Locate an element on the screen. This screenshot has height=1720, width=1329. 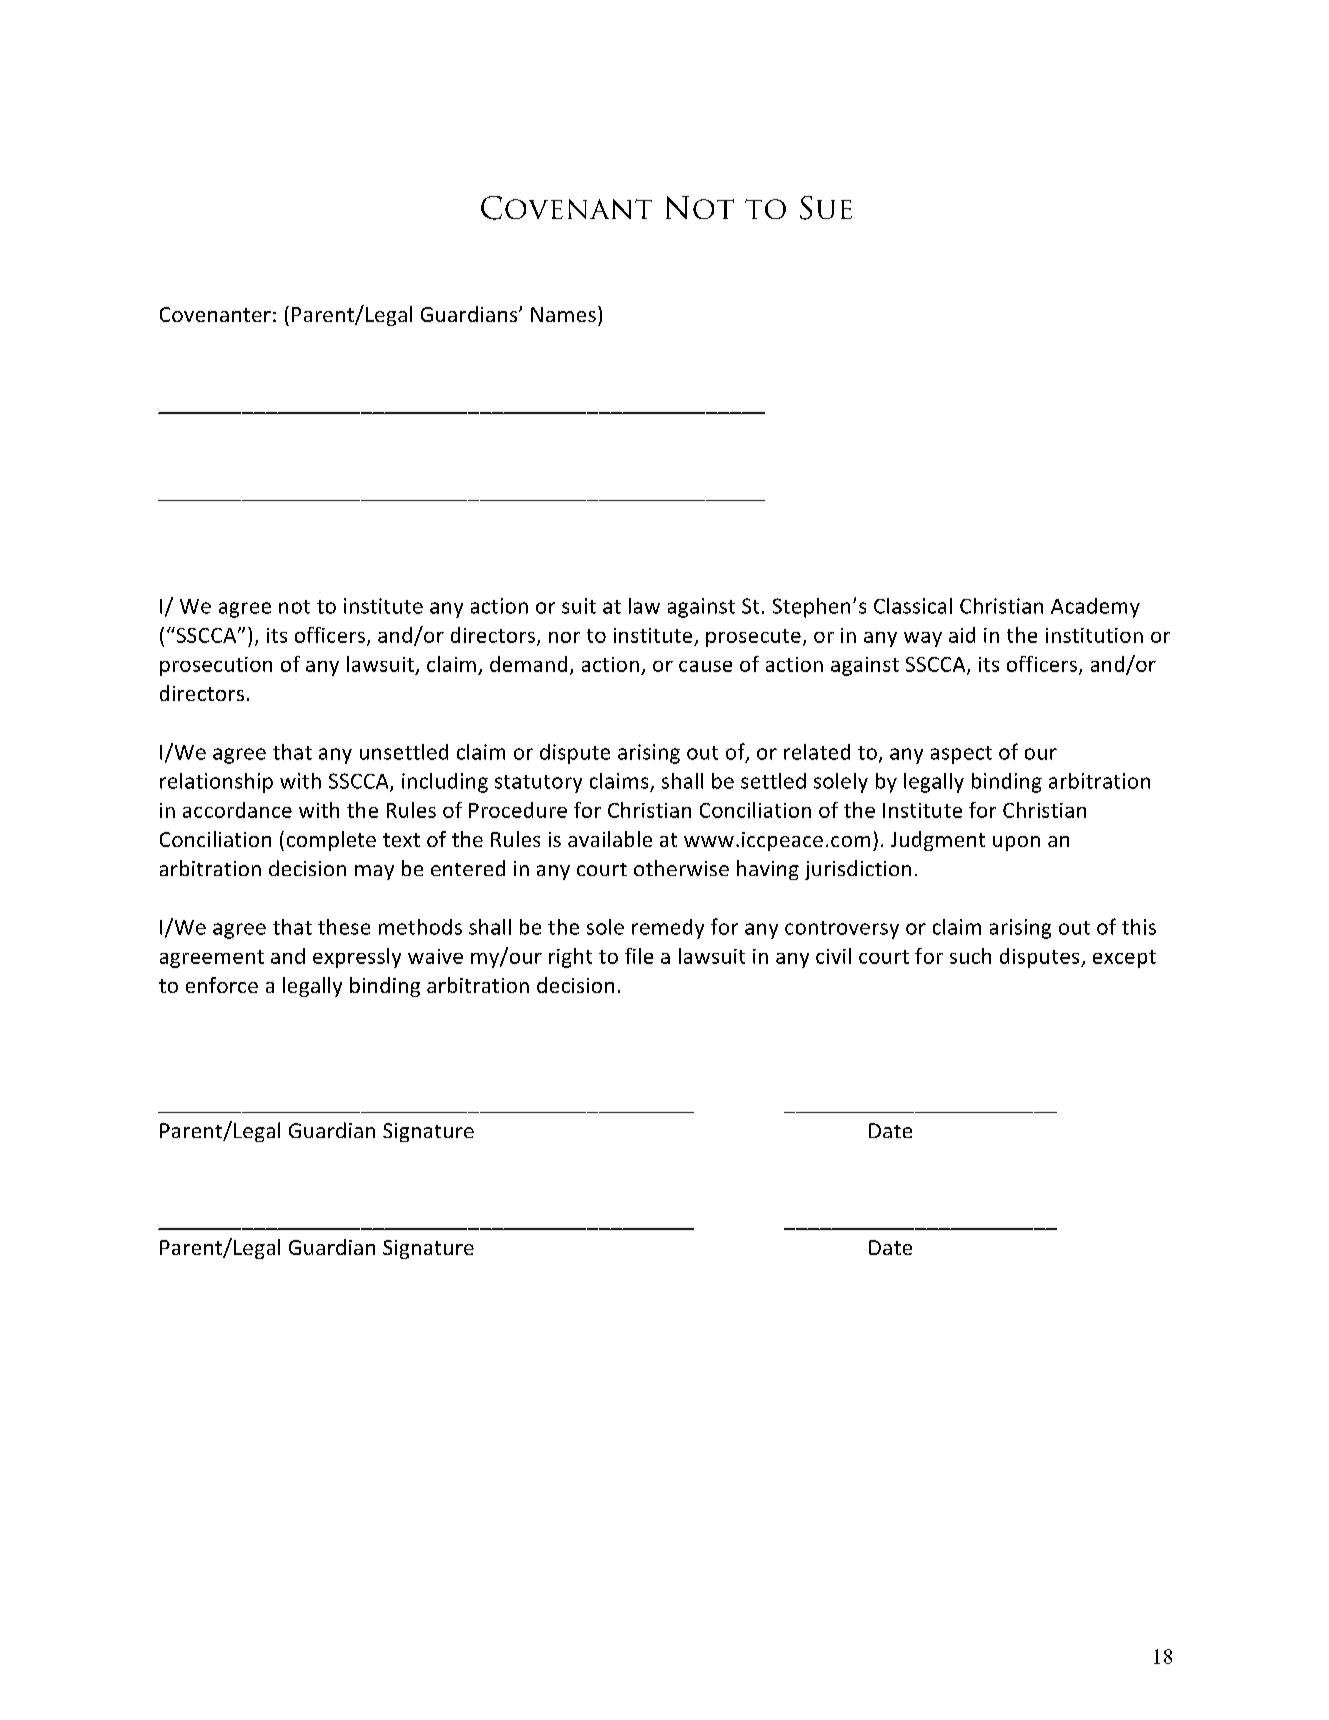
such is located at coordinates (970, 956).
